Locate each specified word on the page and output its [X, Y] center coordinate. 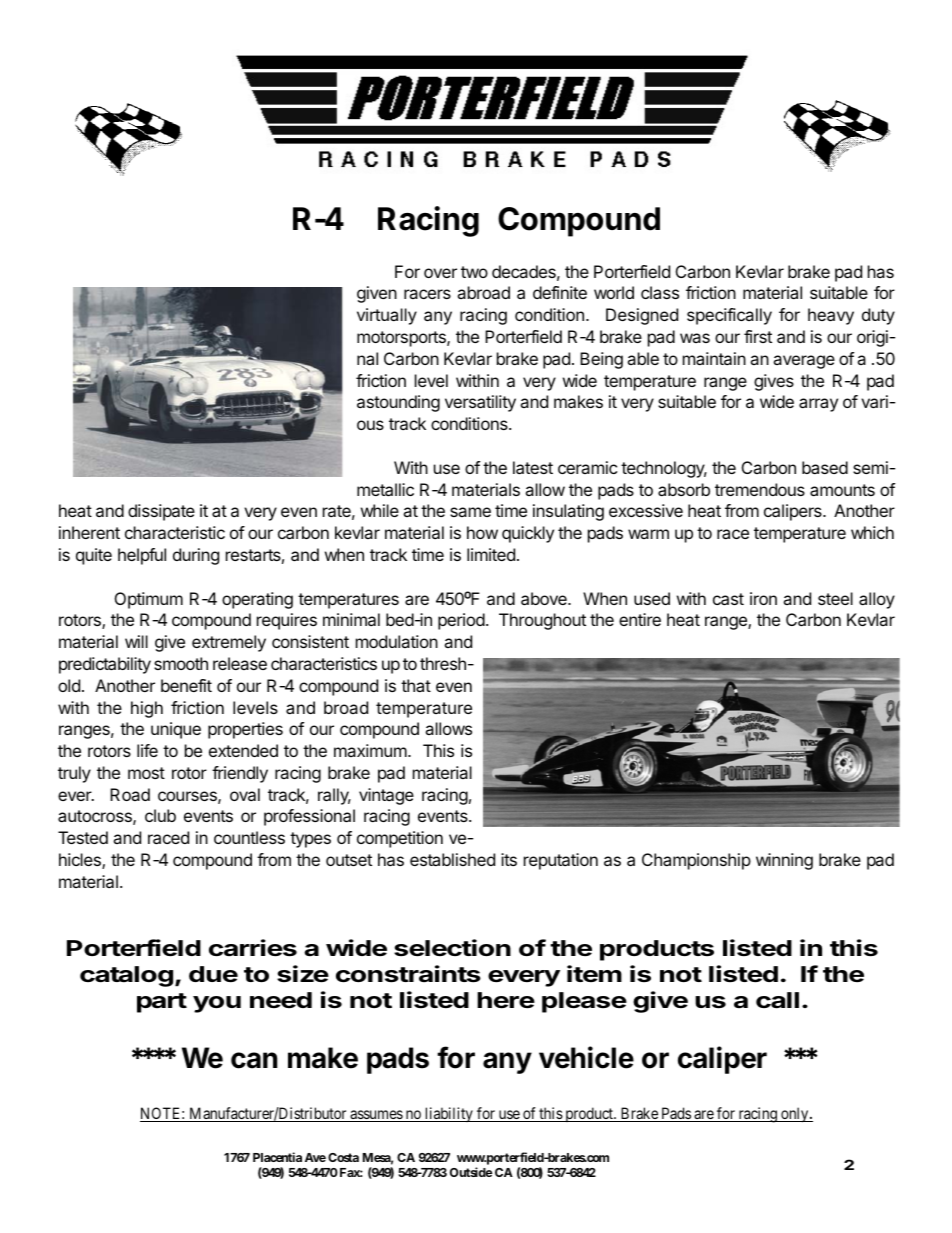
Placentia [277, 1157]
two [474, 272]
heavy [831, 316]
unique [176, 730]
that [416, 685]
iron [763, 598]
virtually [387, 316]
